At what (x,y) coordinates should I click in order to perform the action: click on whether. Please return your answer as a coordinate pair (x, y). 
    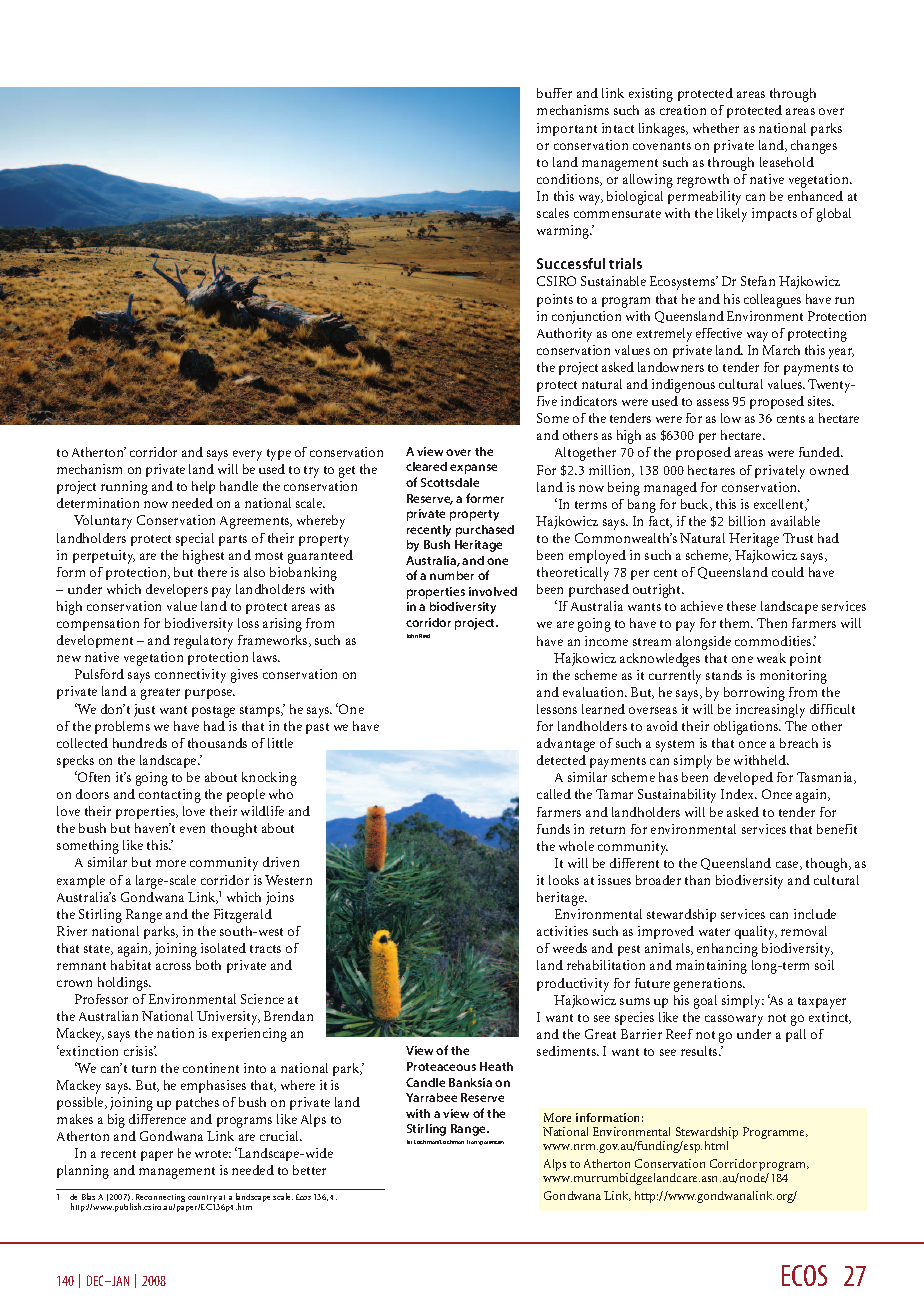
    Looking at the image, I should click on (716, 128).
